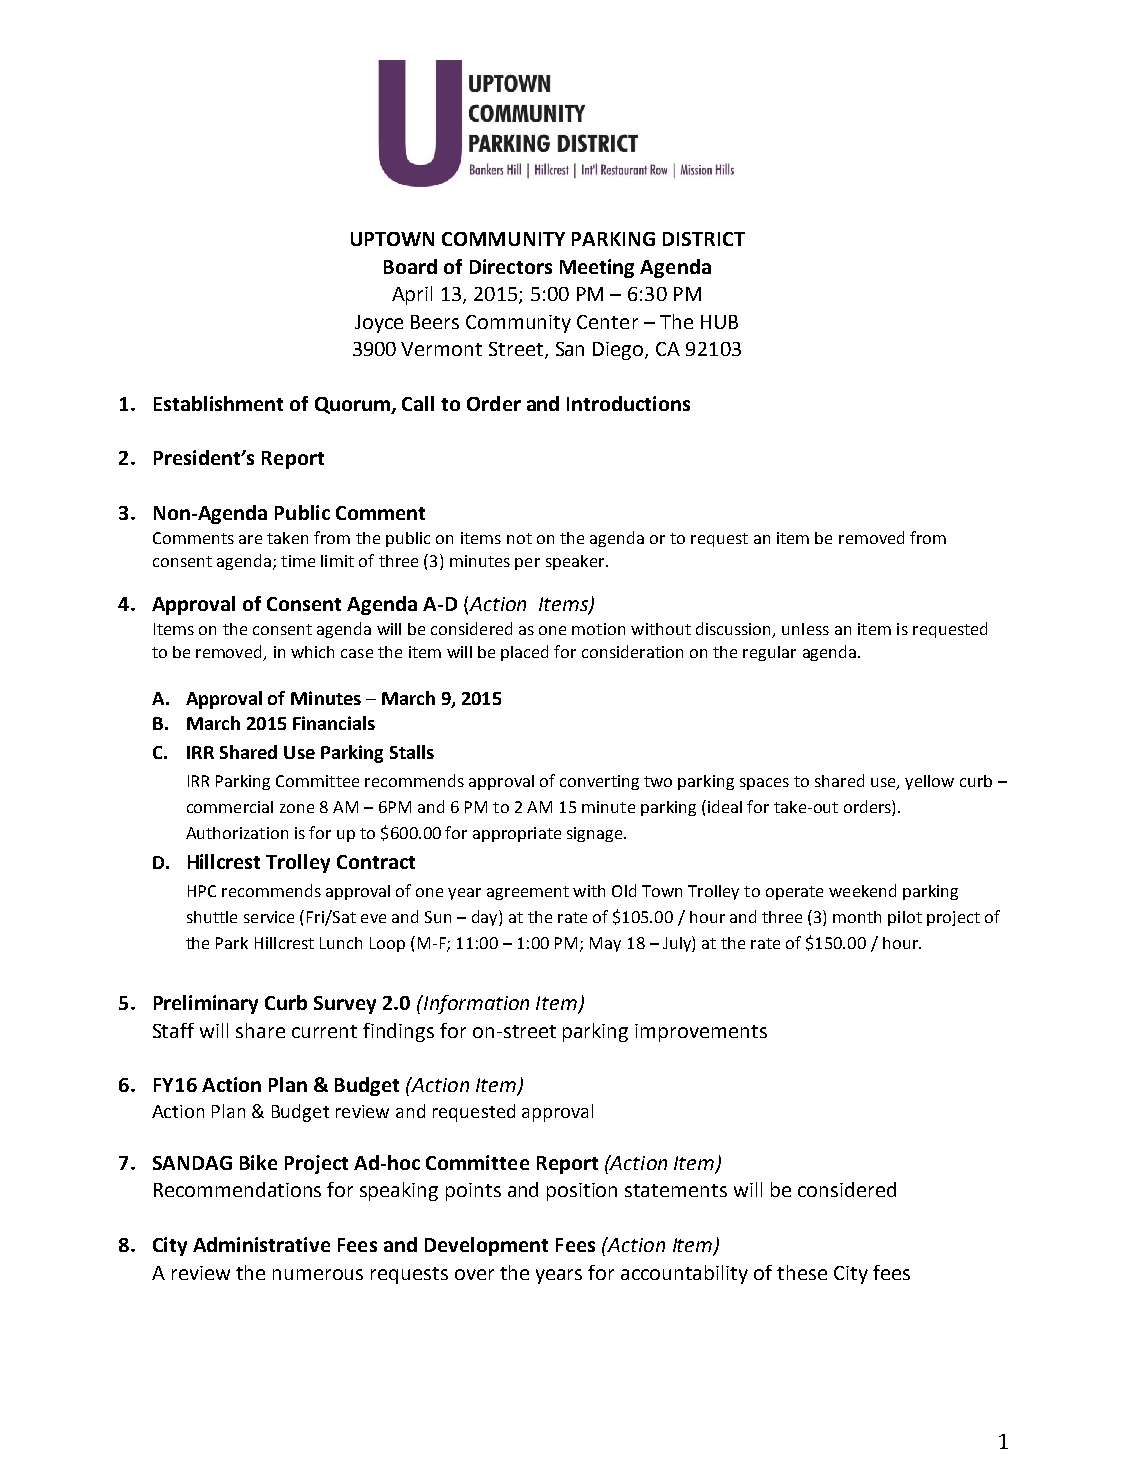  What do you see at coordinates (802, 1272) in the screenshot?
I see `these` at bounding box center [802, 1272].
